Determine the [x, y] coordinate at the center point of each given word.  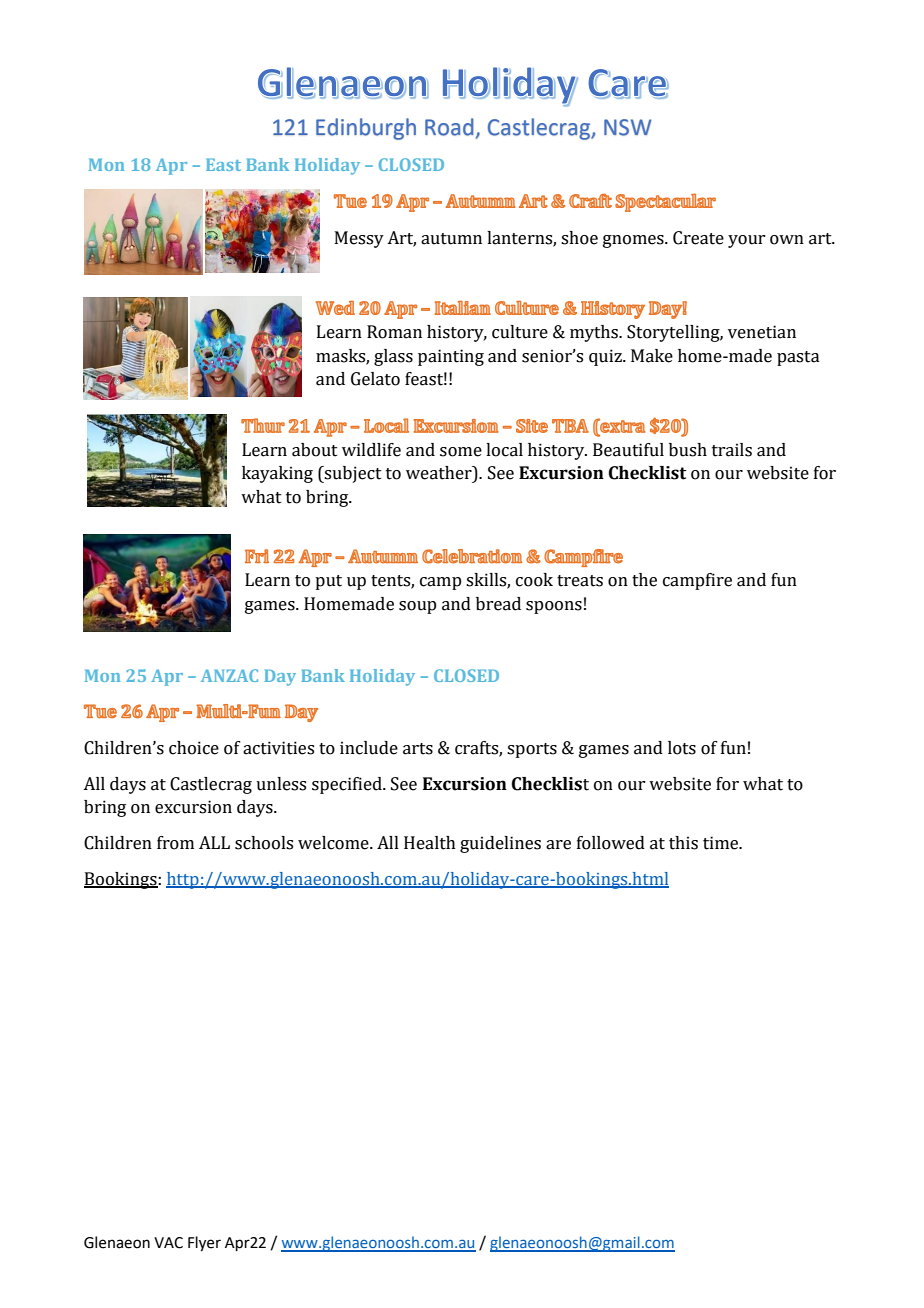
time [722, 843]
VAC [168, 1243]
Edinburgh [366, 129]
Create [698, 238]
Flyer [204, 1244]
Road [449, 127]
